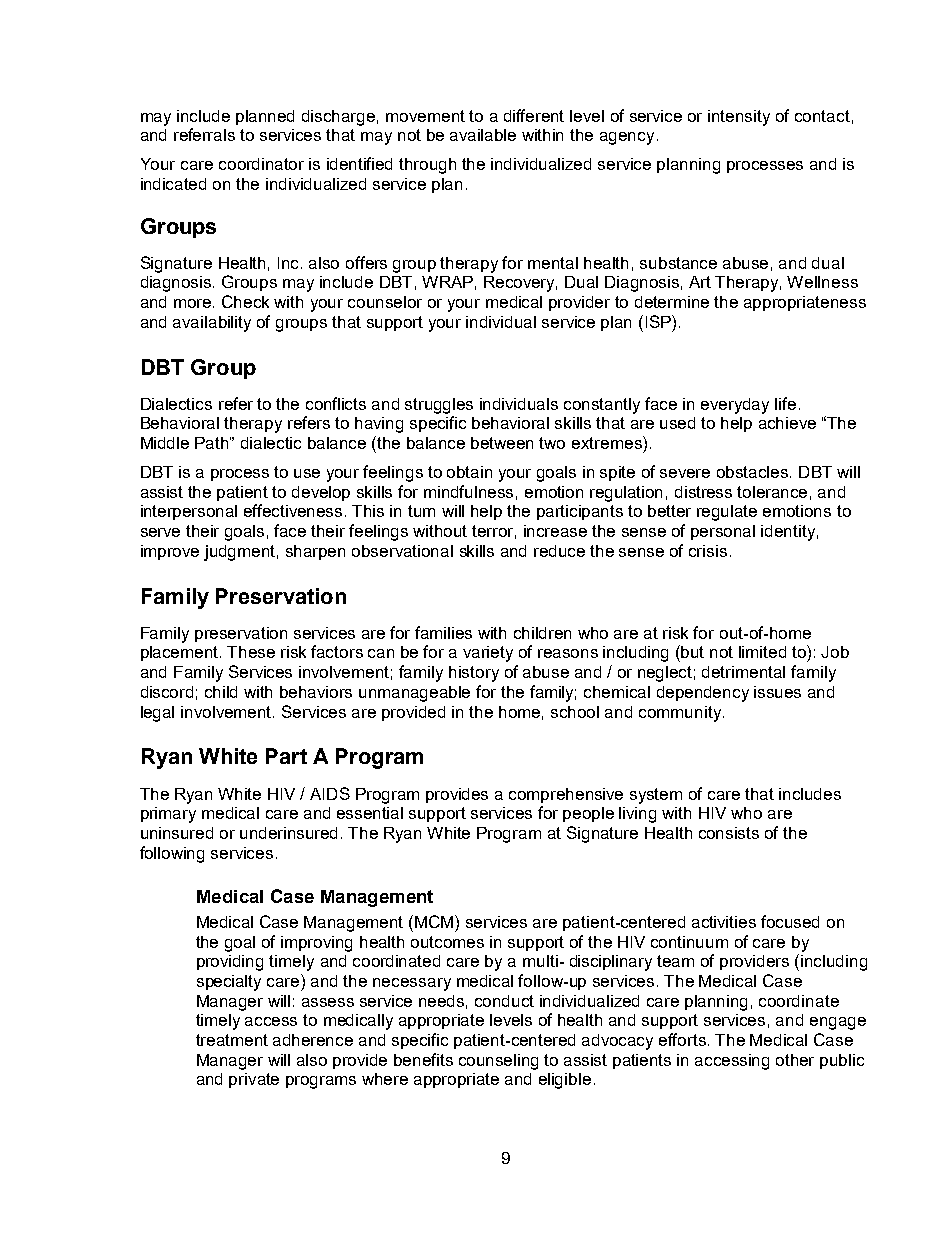 Image resolution: width=952 pixels, height=1233 pixels. Describe the element at coordinates (213, 443) in the document. I see `Path` at that location.
